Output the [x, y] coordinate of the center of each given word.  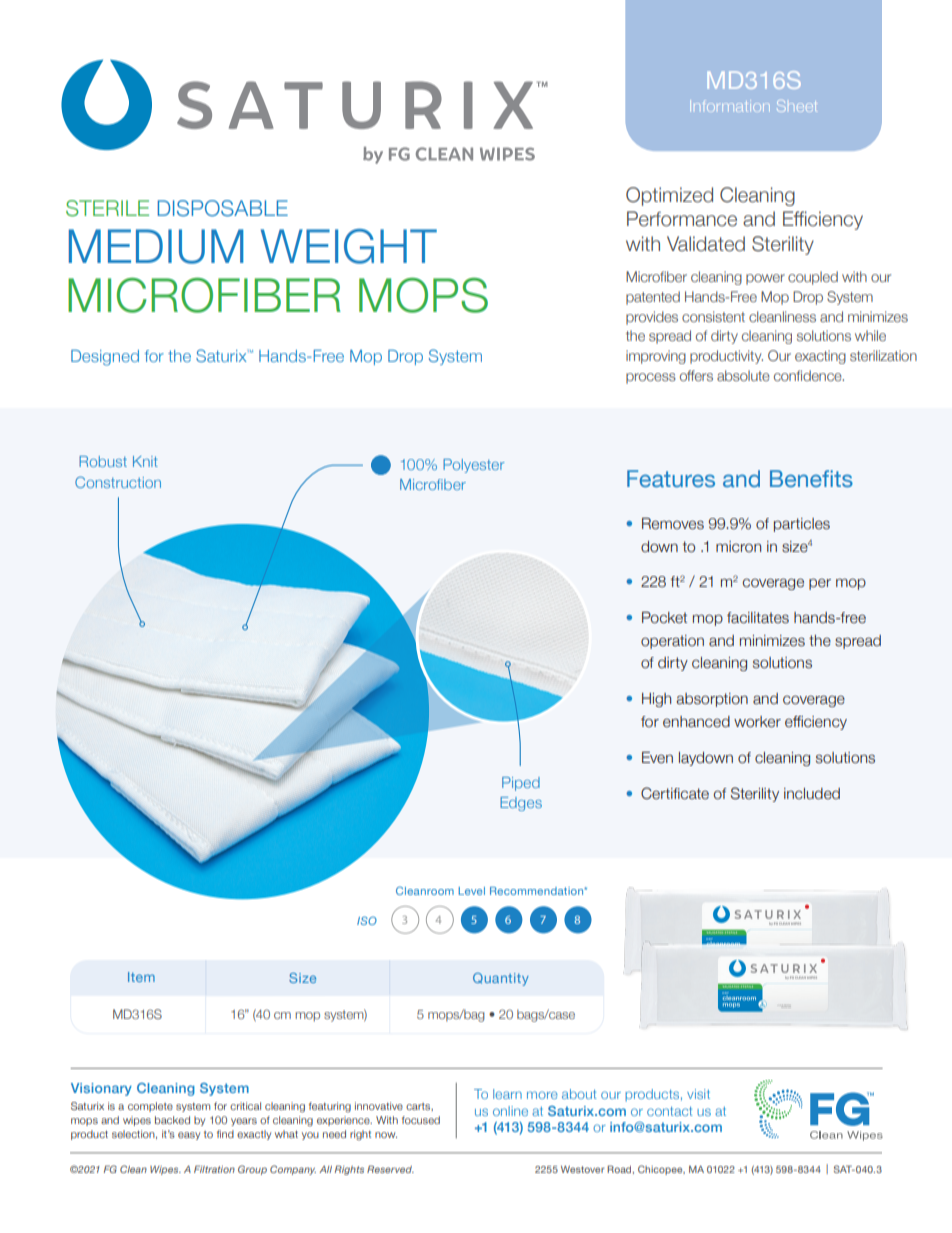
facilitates [758, 618]
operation [672, 642]
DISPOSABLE [223, 208]
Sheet [797, 106]
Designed [105, 358]
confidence [809, 375]
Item [141, 977]
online [510, 1111]
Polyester [474, 466]
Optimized [669, 196]
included [812, 794]
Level [472, 891]
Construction [118, 482]
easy [189, 1136]
